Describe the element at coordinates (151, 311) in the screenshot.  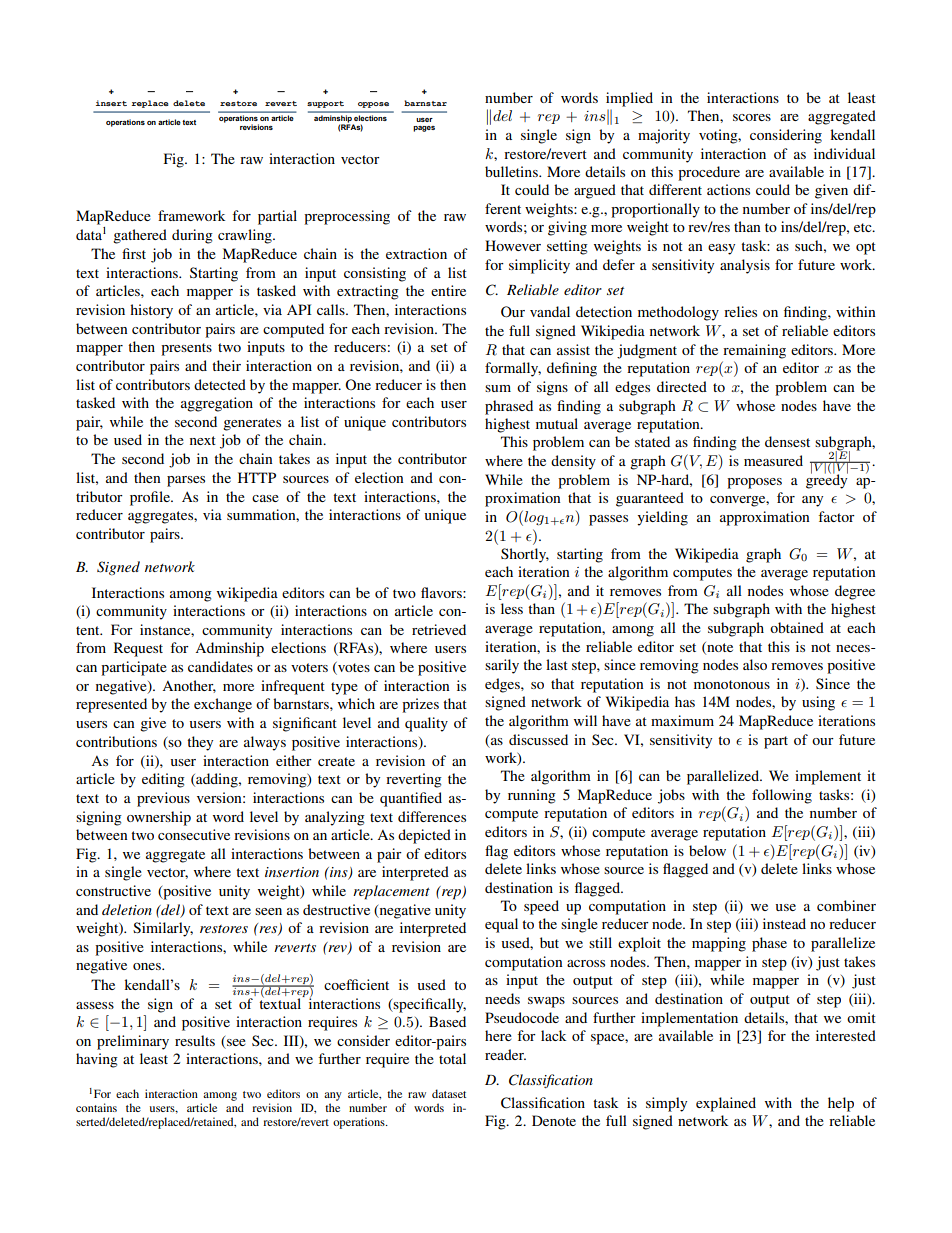
I see `history` at that location.
